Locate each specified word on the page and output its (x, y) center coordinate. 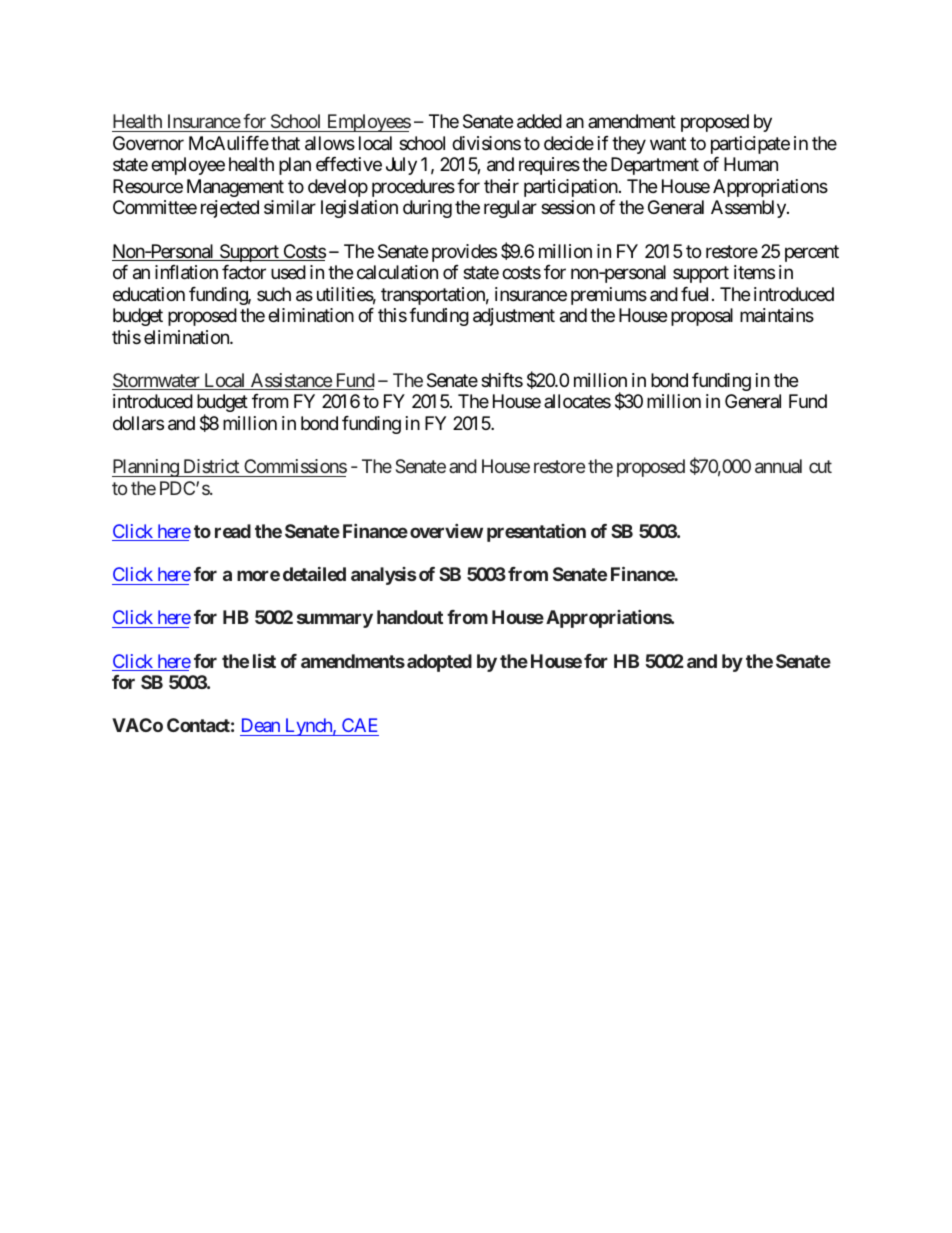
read (233, 531)
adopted (439, 663)
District (211, 466)
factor (244, 272)
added (539, 121)
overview (446, 531)
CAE (359, 727)
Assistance (291, 381)
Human (751, 164)
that (285, 143)
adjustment (514, 317)
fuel (694, 294)
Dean (261, 727)
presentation (536, 533)
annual (778, 466)
